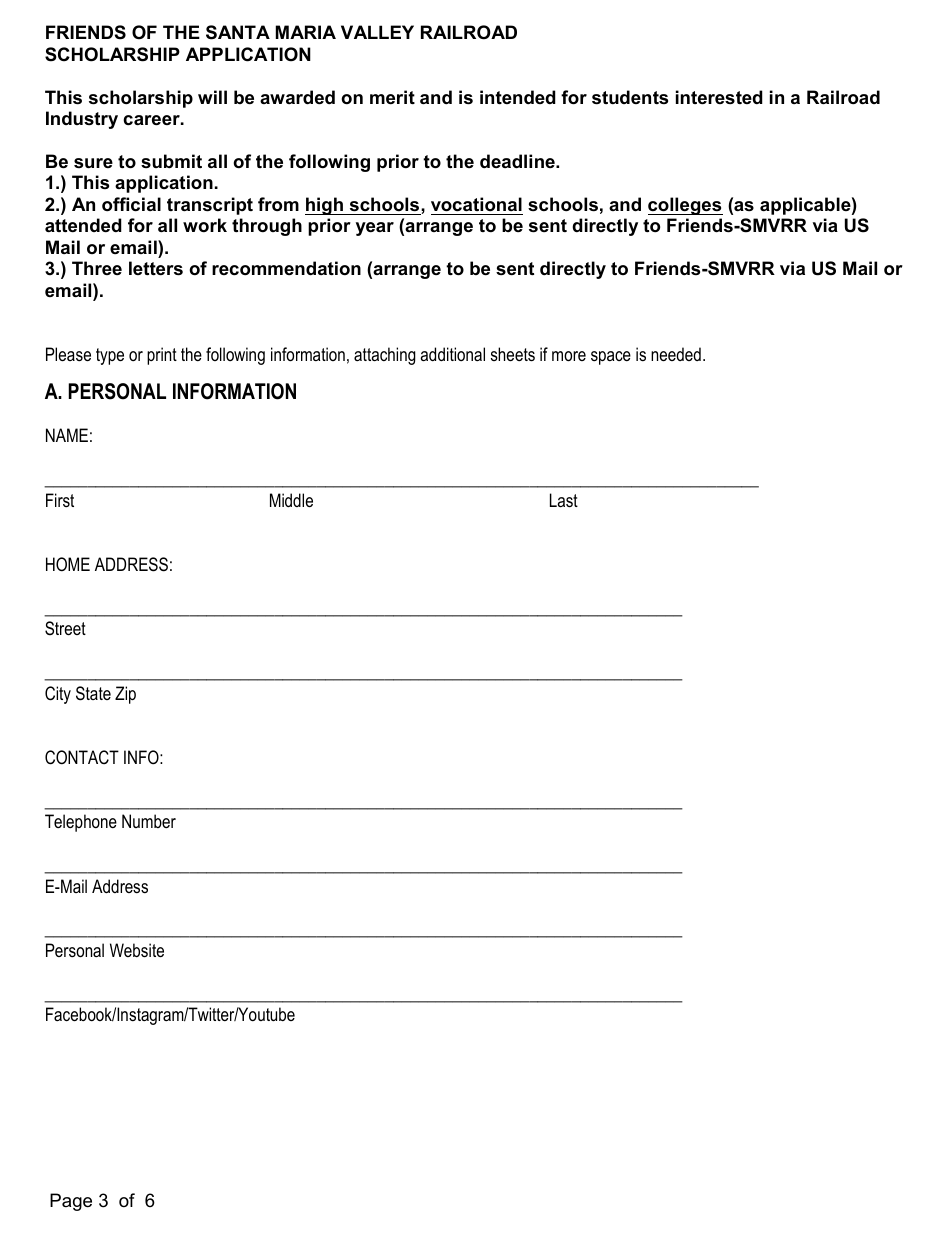  I want to click on needed, so click(676, 354).
